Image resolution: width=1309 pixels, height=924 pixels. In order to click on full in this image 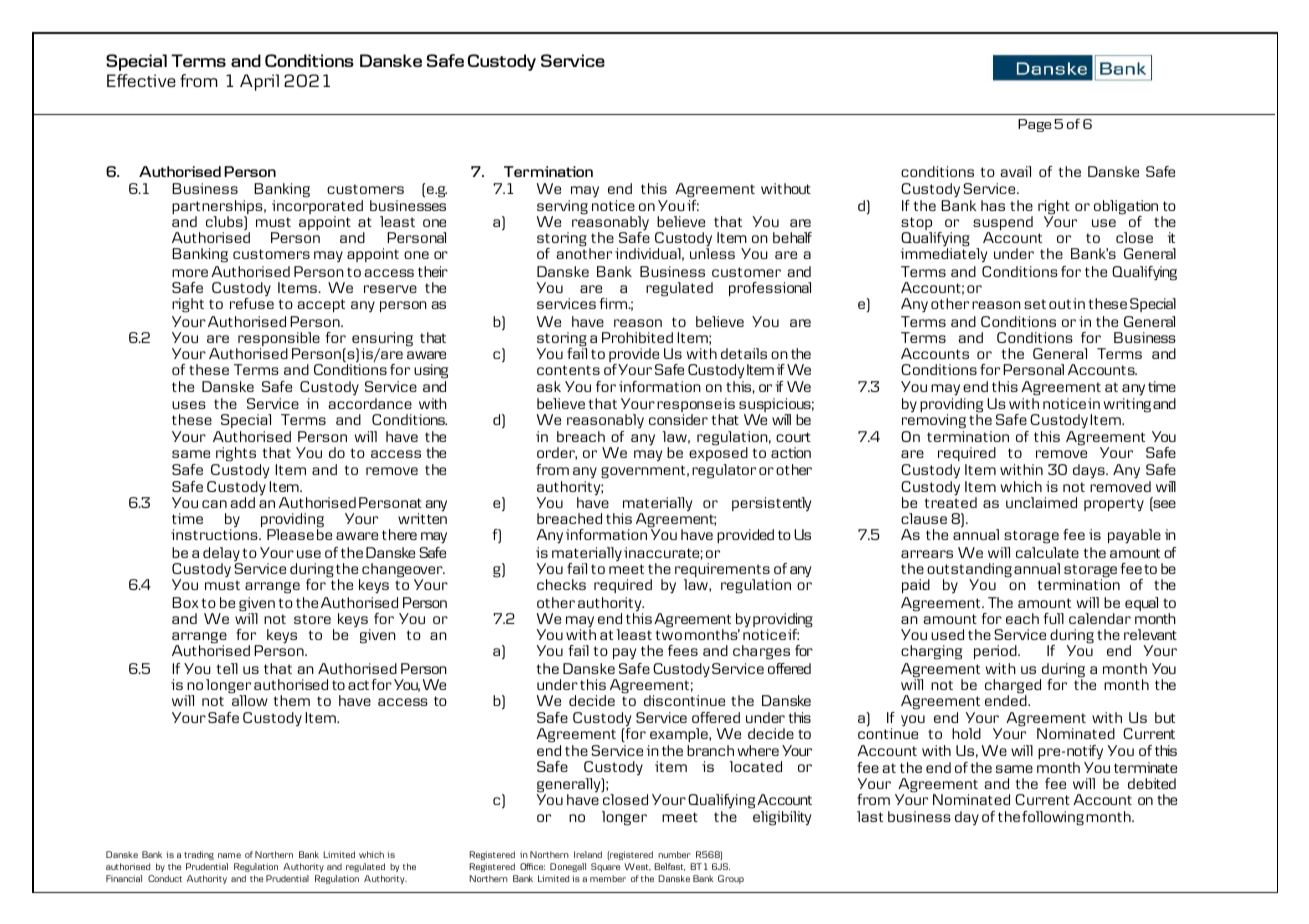, I will do `click(1054, 618)`.
